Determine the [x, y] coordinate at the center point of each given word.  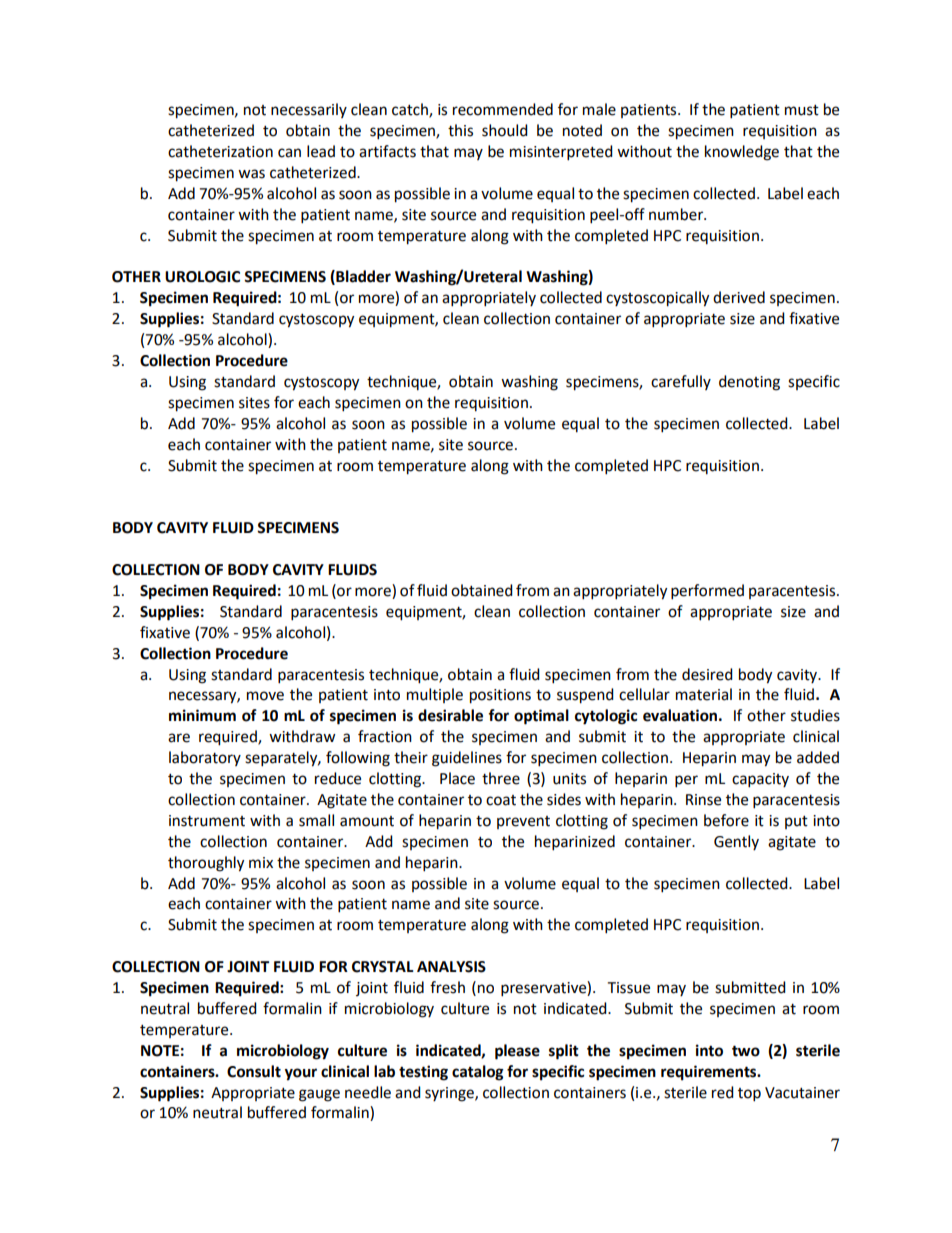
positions [500, 696]
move [265, 696]
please [517, 1052]
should [505, 130]
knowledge [742, 153]
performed [707, 592]
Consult [254, 1071]
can [289, 153]
